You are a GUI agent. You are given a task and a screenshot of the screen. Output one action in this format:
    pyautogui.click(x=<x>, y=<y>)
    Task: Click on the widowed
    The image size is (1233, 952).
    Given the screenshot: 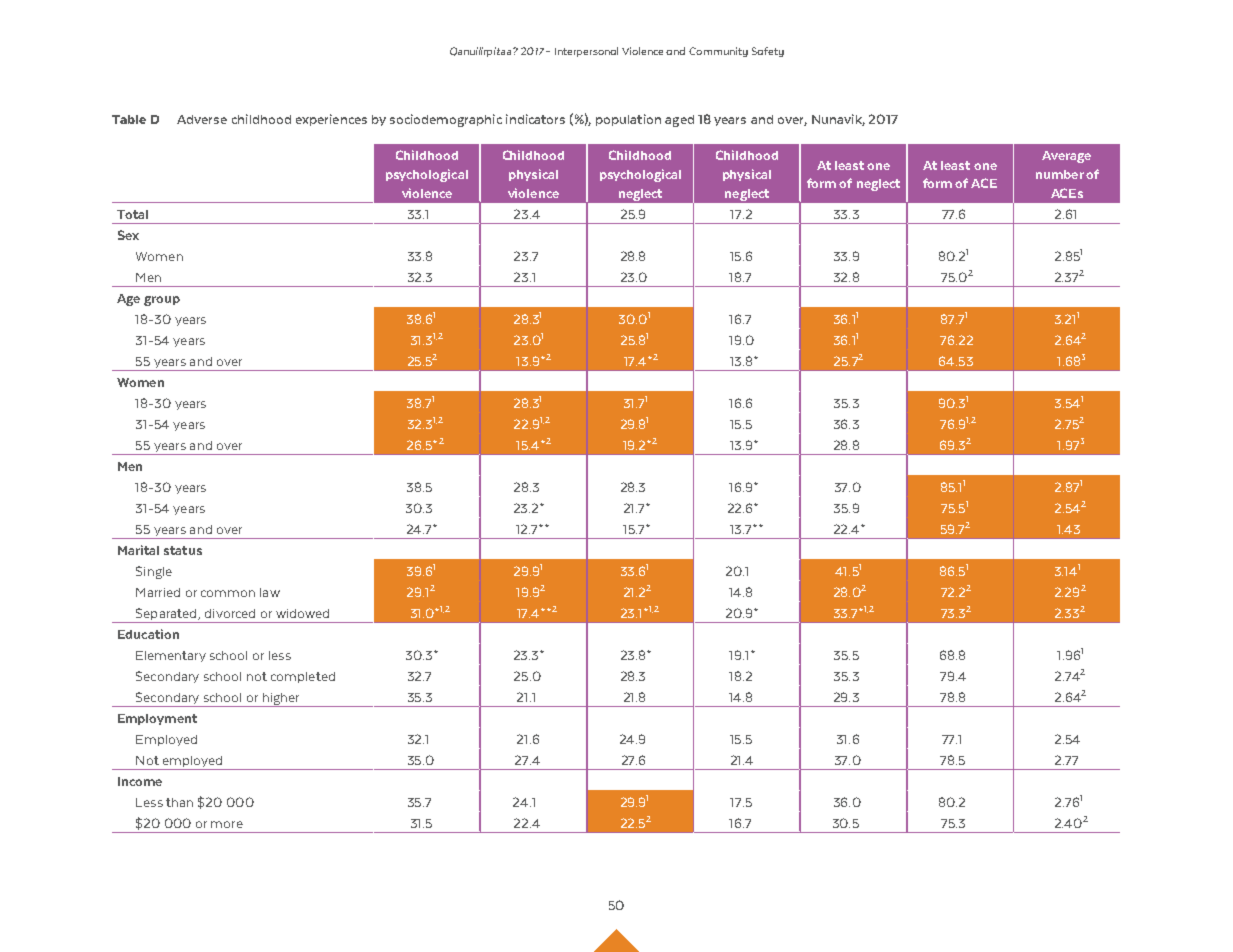 What is the action you would take?
    pyautogui.click(x=302, y=613)
